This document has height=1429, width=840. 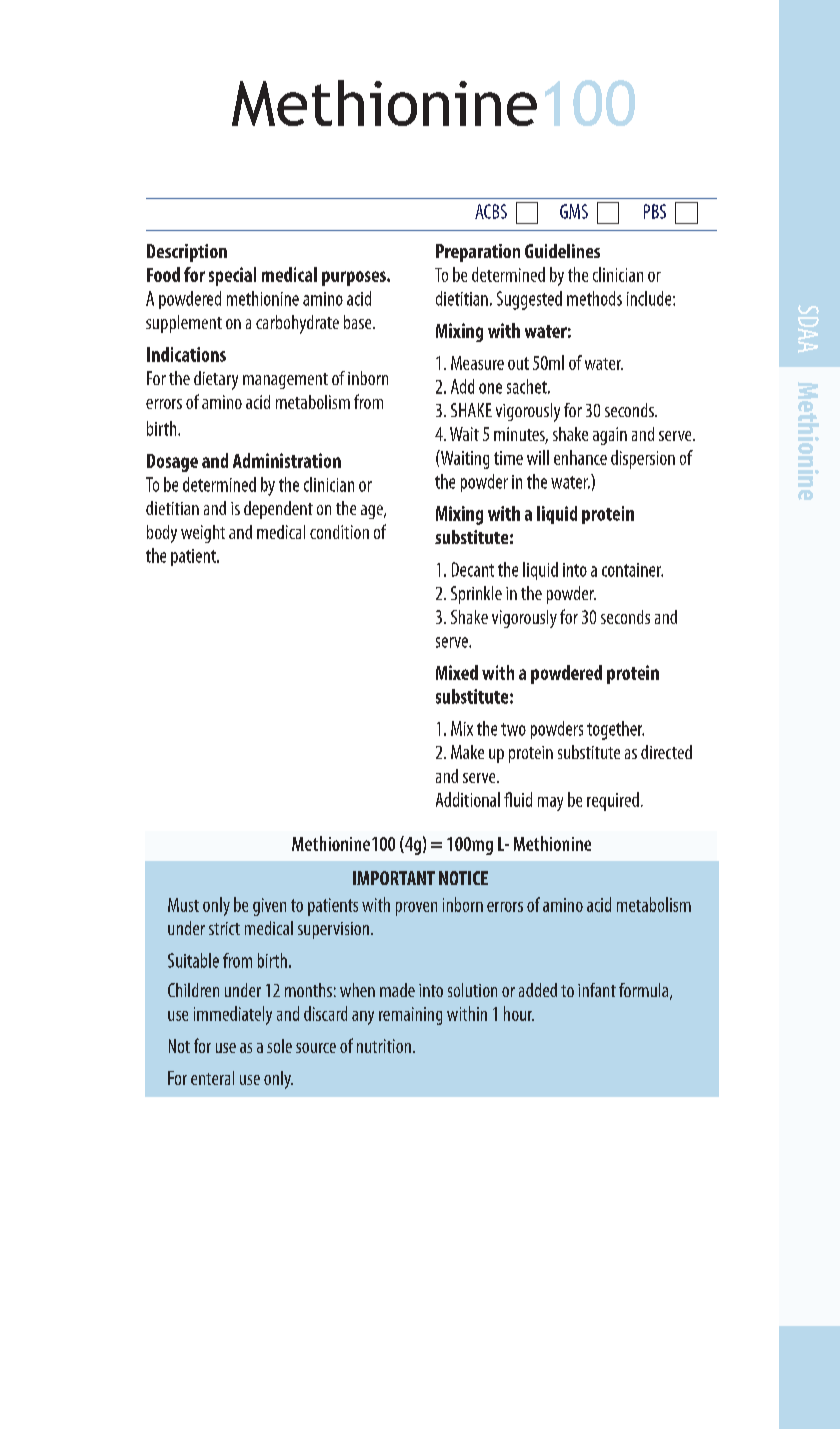 I want to click on Measure, so click(x=477, y=363).
